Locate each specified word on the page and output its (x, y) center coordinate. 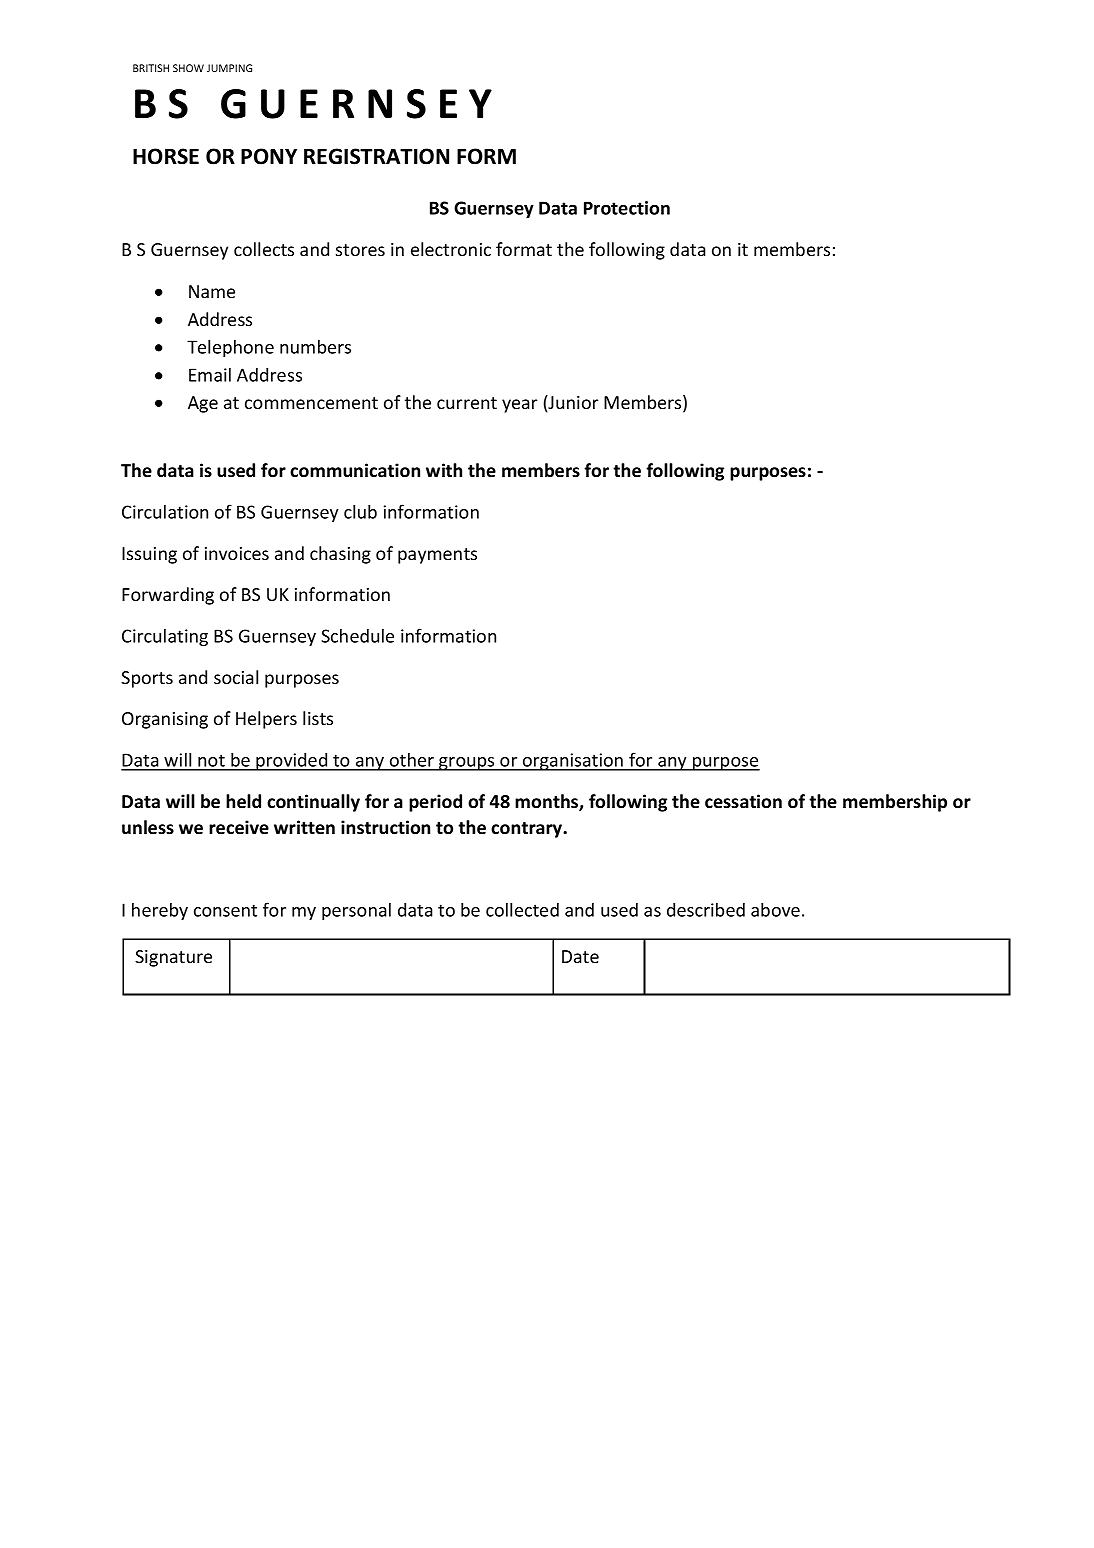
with (444, 470)
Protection (627, 208)
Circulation (165, 512)
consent (225, 910)
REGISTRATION (376, 156)
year (519, 406)
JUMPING (229, 68)
